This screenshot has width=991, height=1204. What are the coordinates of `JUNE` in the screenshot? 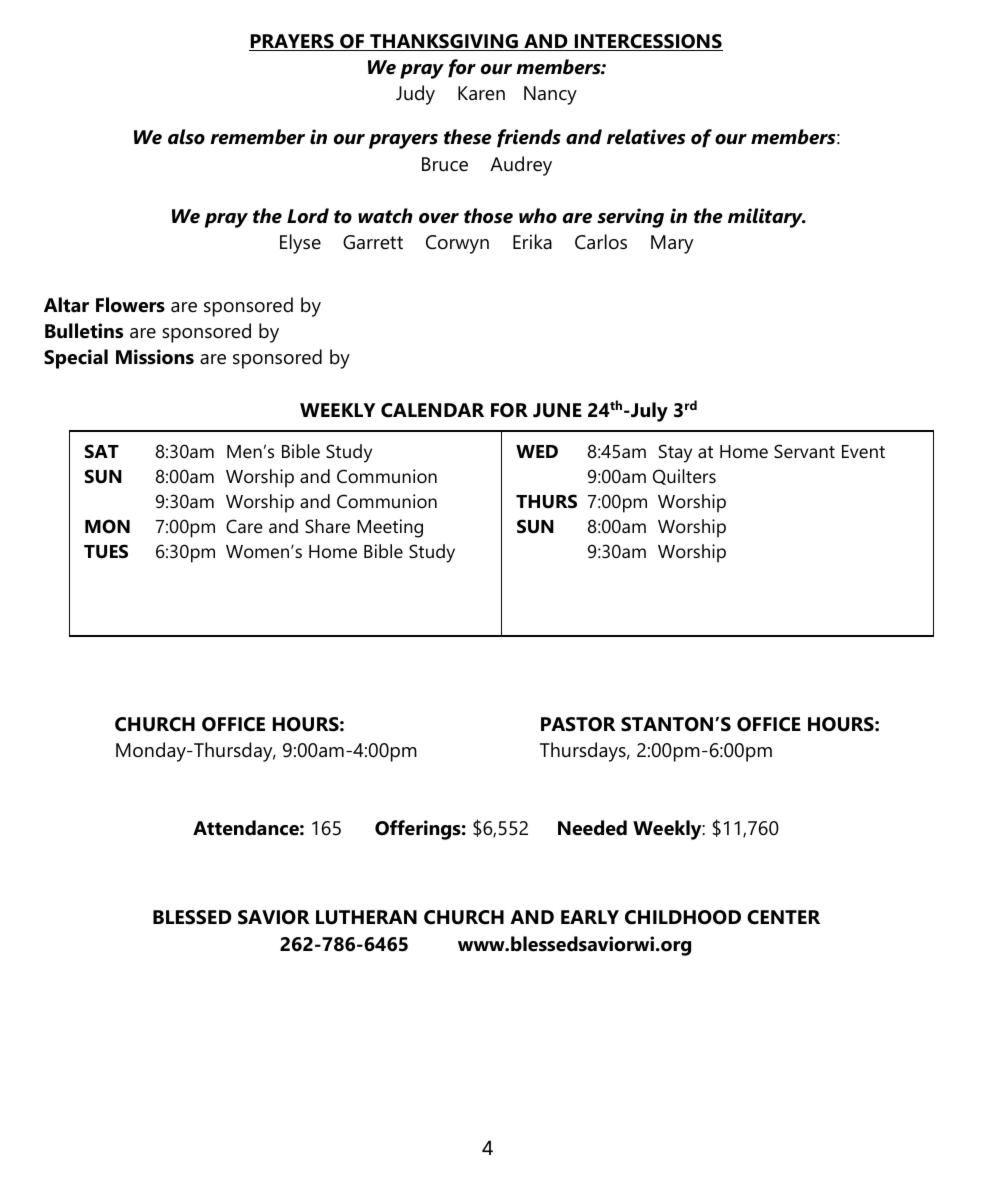 It's located at (557, 410).
